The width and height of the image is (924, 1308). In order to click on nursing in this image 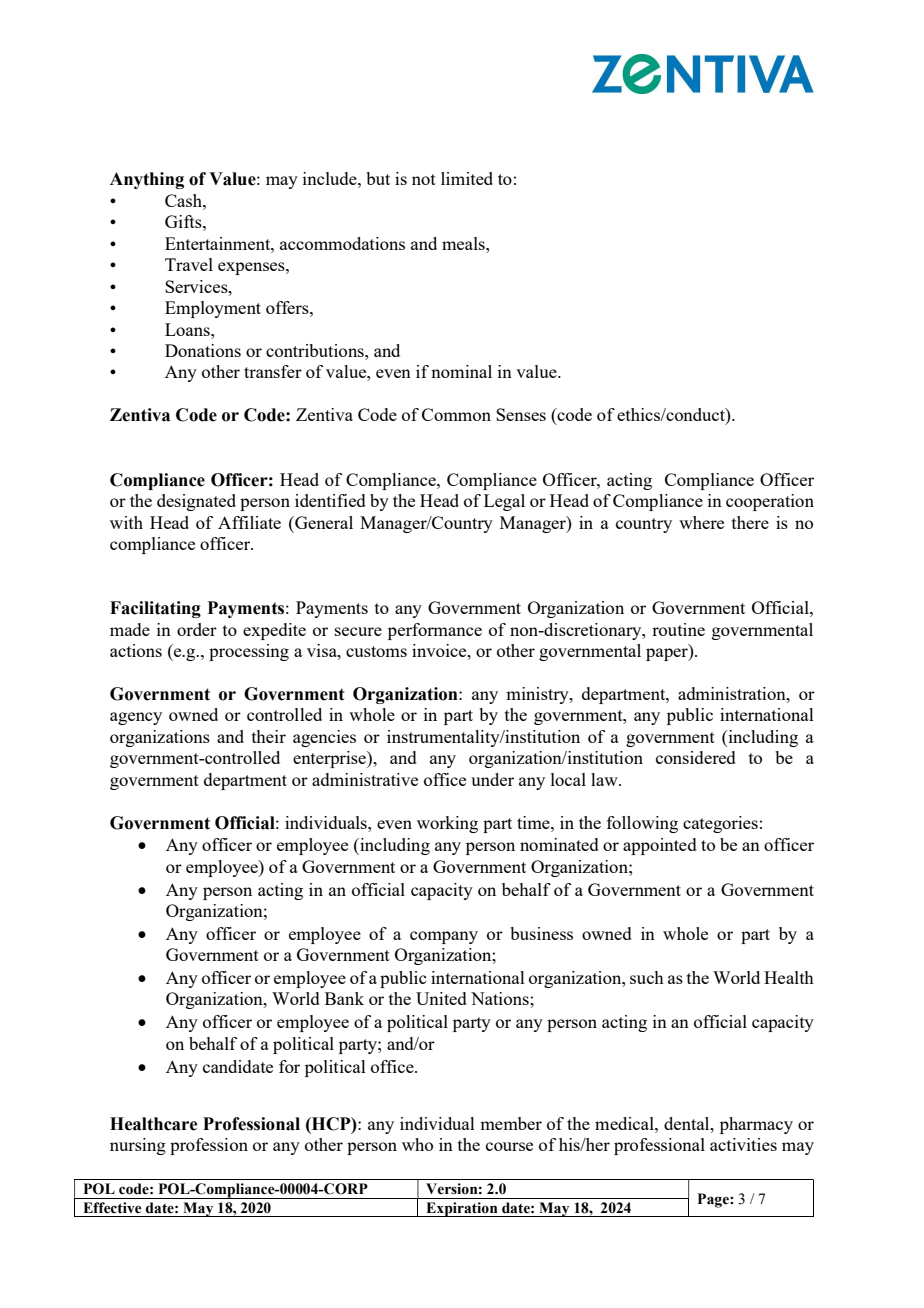, I will do `click(138, 1146)`.
